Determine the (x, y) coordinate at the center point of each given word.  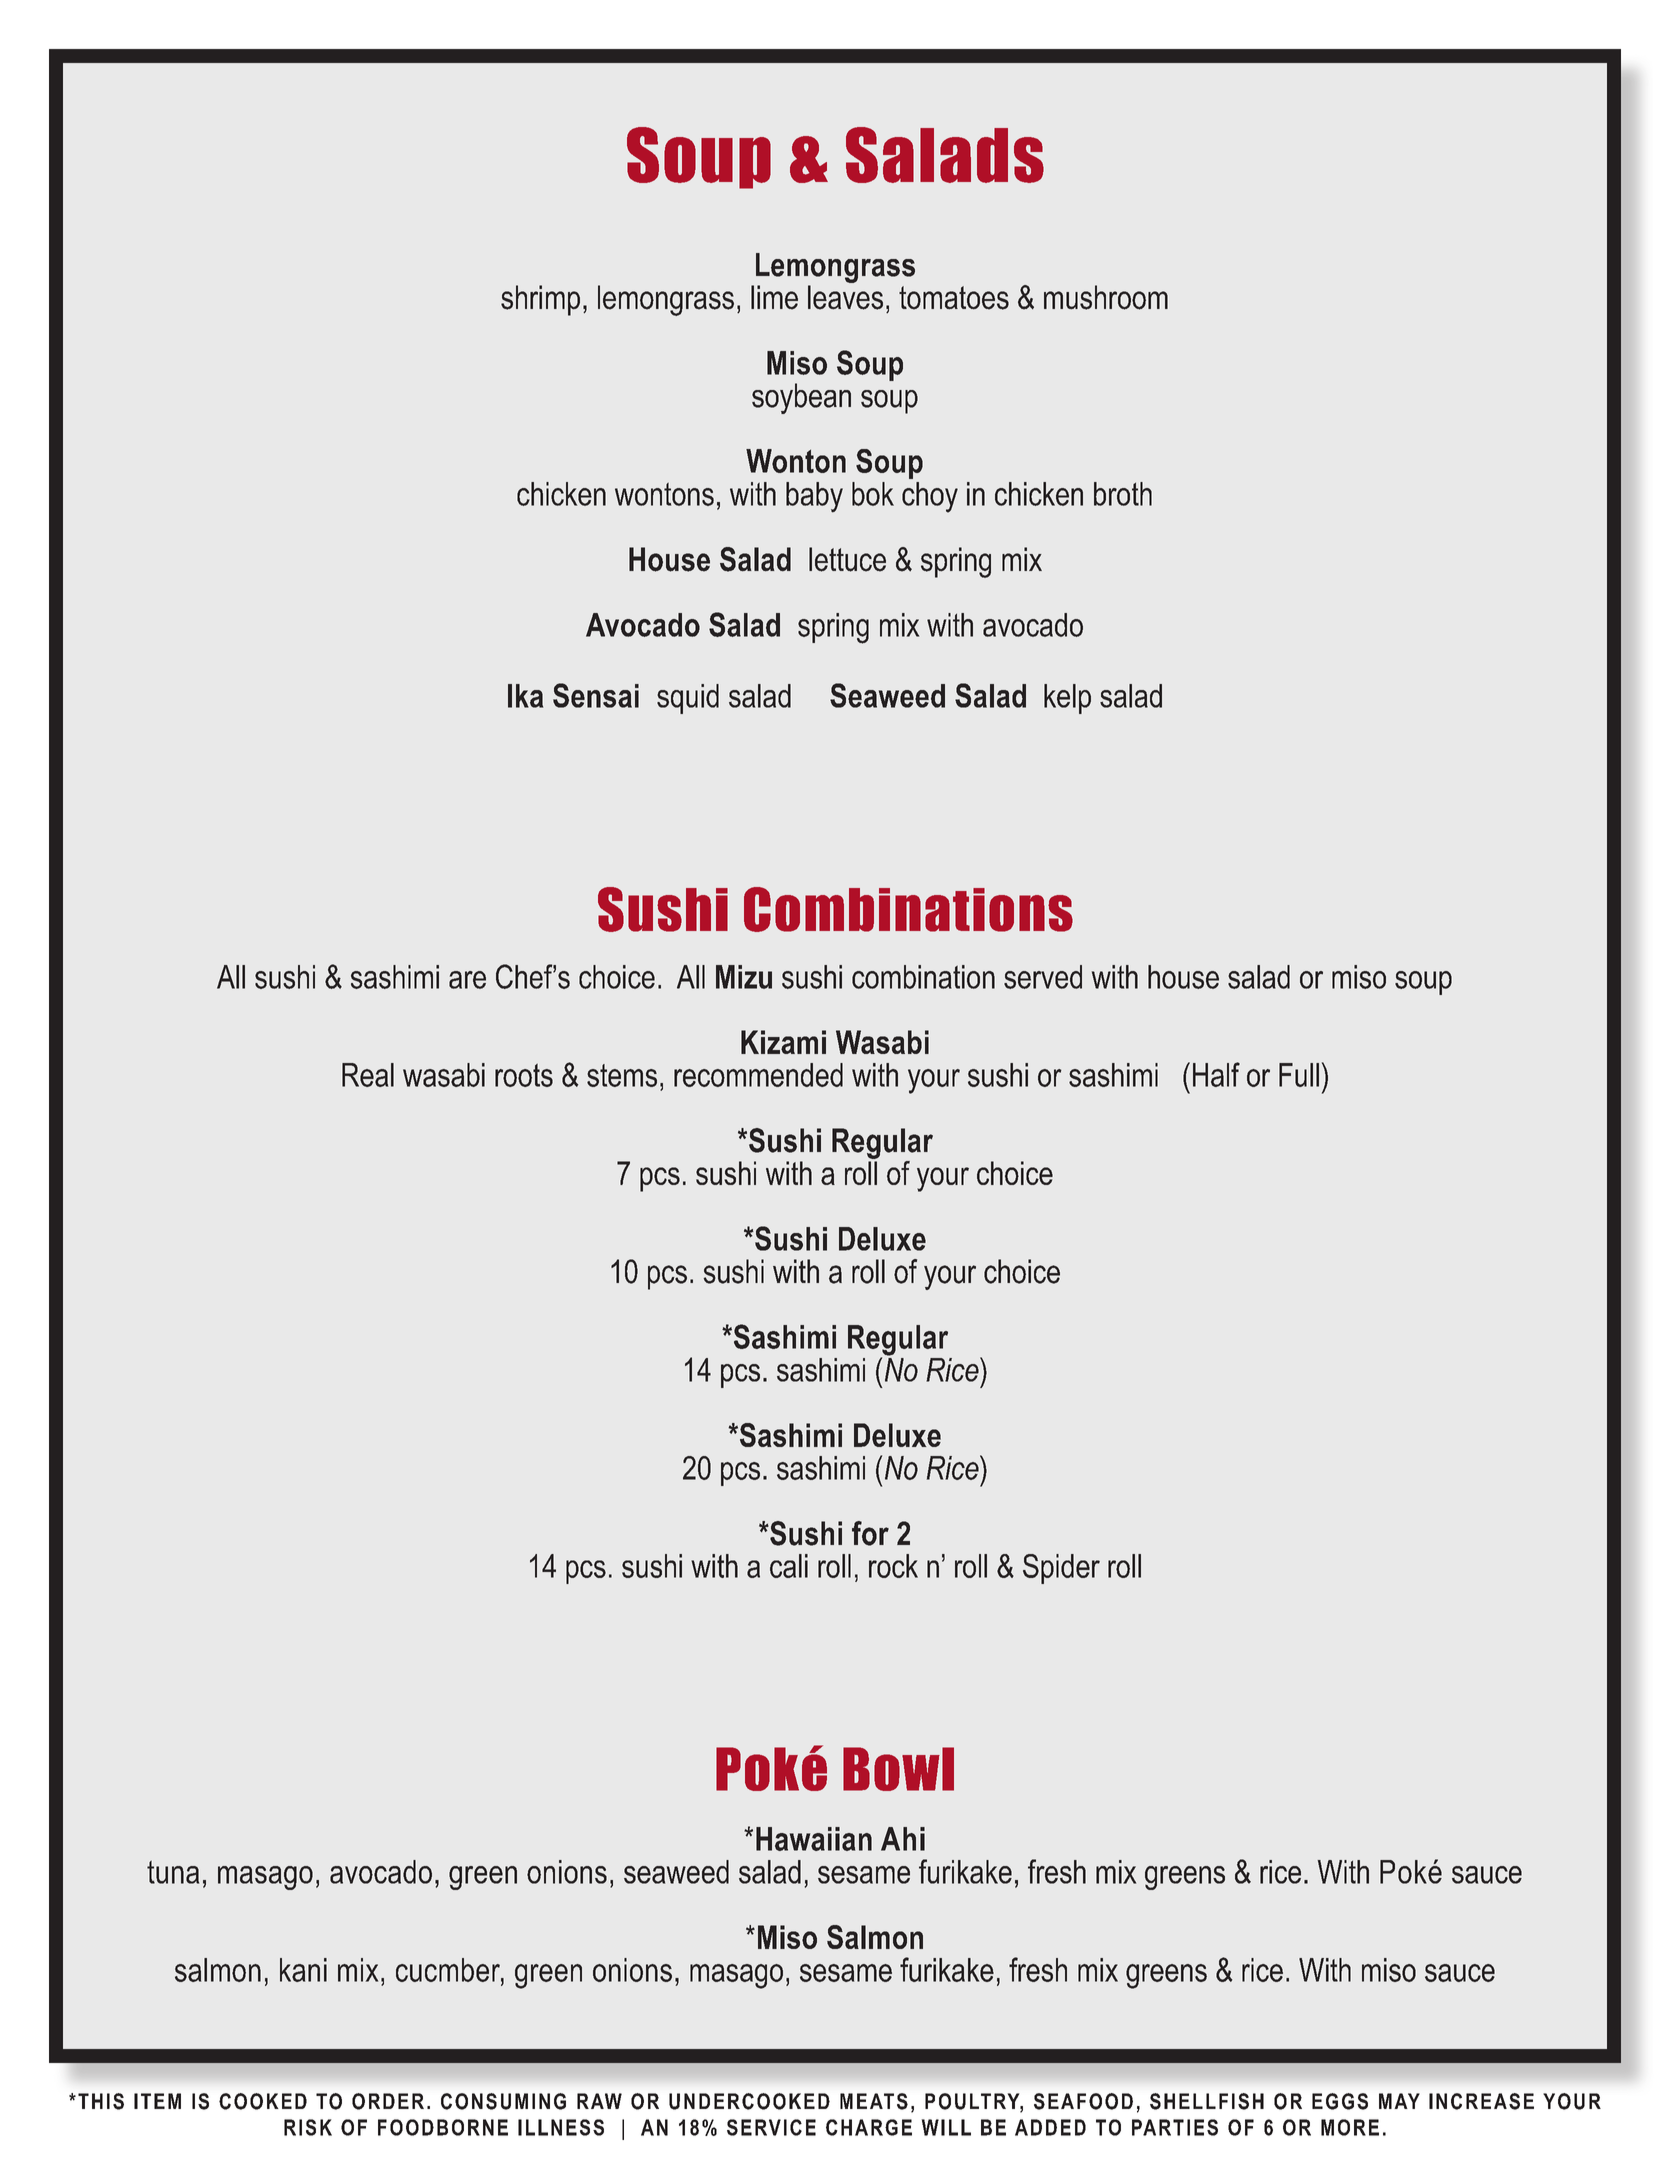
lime (774, 297)
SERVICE (771, 2127)
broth (1123, 494)
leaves (845, 297)
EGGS (1340, 2101)
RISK (308, 2127)
